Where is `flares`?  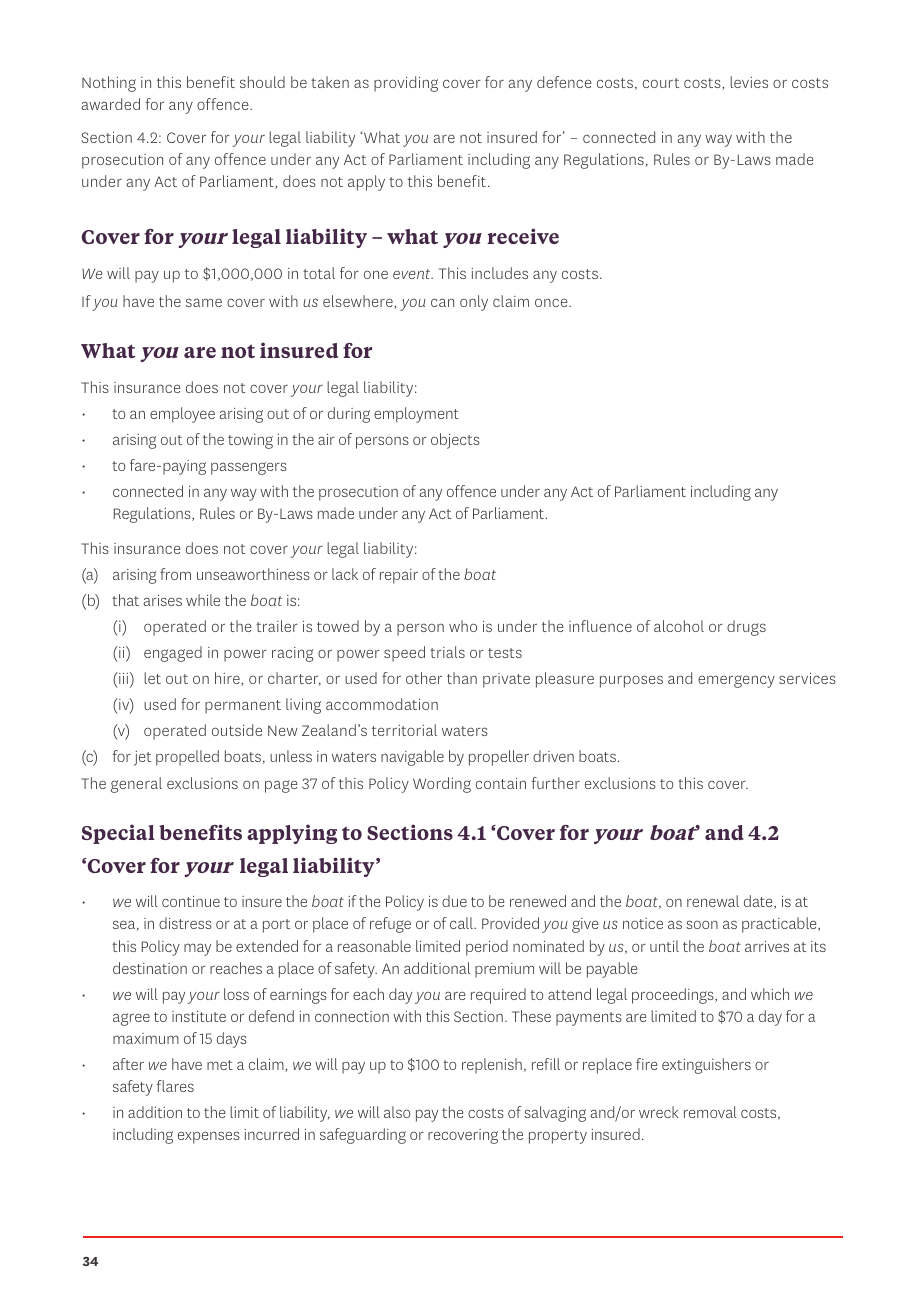 flares is located at coordinates (175, 1086).
